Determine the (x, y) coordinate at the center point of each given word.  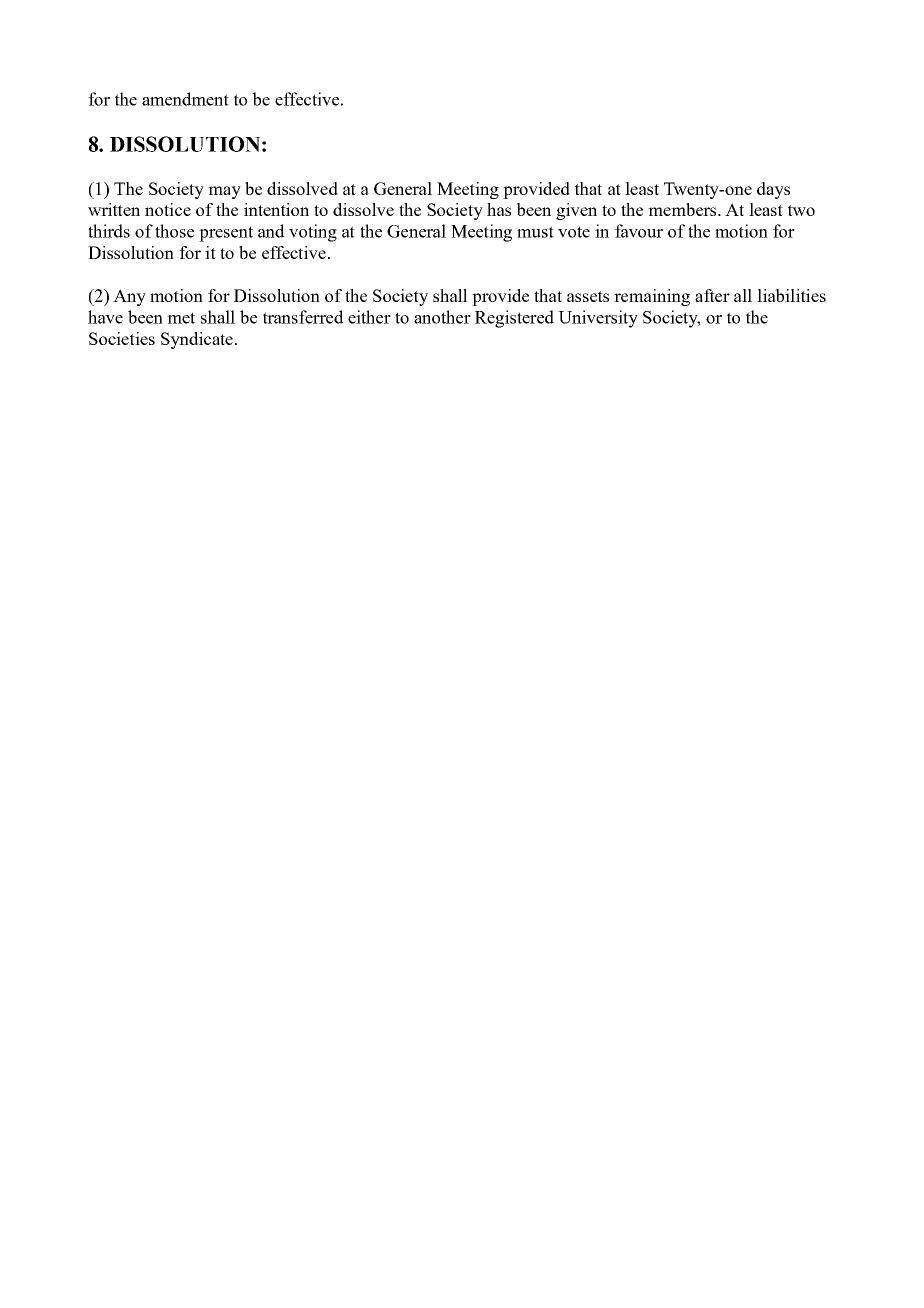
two (801, 210)
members (683, 209)
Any (129, 297)
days (773, 190)
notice (168, 209)
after (712, 295)
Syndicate (197, 340)
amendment (185, 99)
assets (588, 296)
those (174, 231)
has (499, 209)
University (598, 319)
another (442, 317)
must (535, 232)
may (224, 192)
